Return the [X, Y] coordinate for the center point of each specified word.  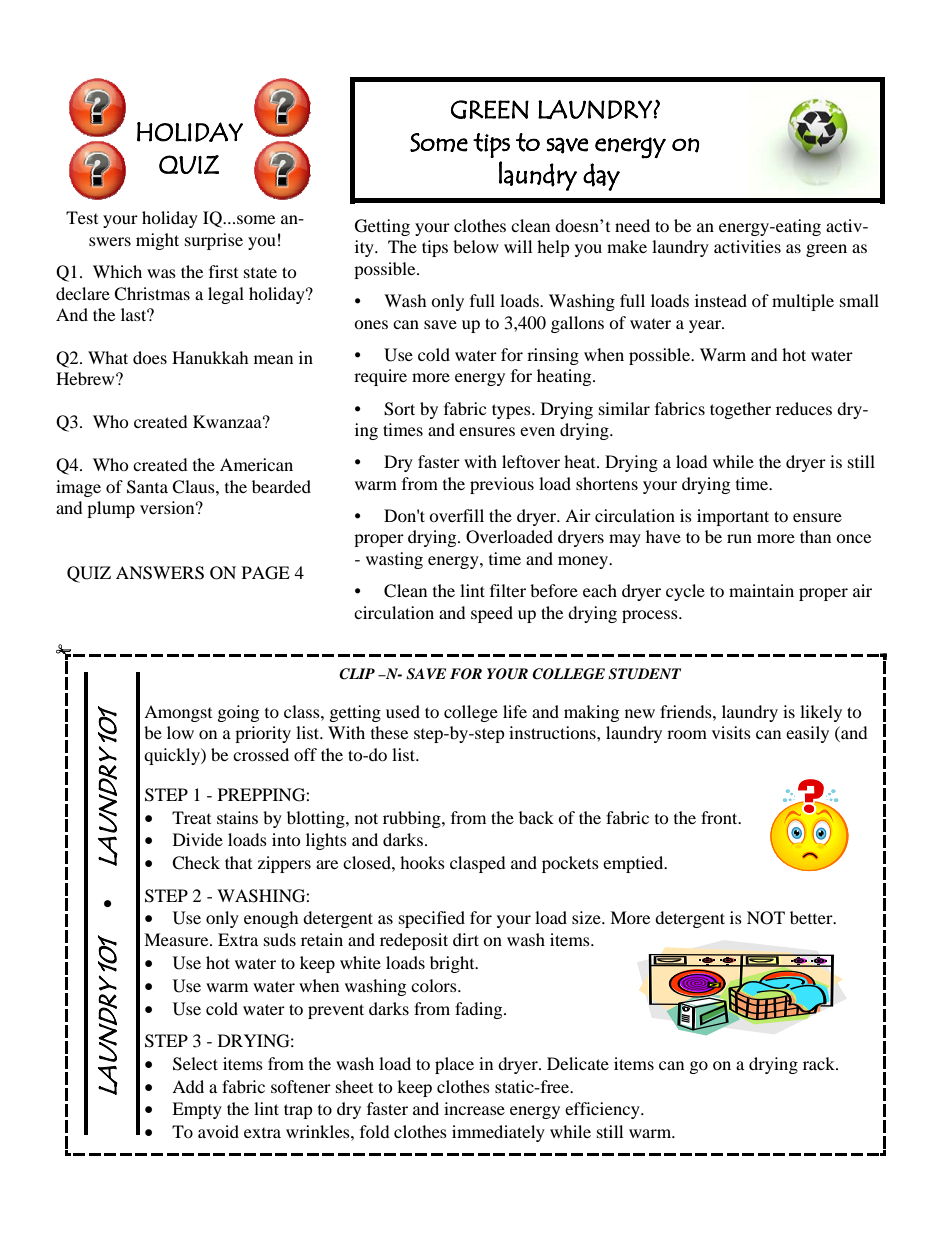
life [515, 711]
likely [821, 713]
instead [721, 300]
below [476, 246]
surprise [214, 241]
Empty [197, 1110]
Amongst [178, 713]
